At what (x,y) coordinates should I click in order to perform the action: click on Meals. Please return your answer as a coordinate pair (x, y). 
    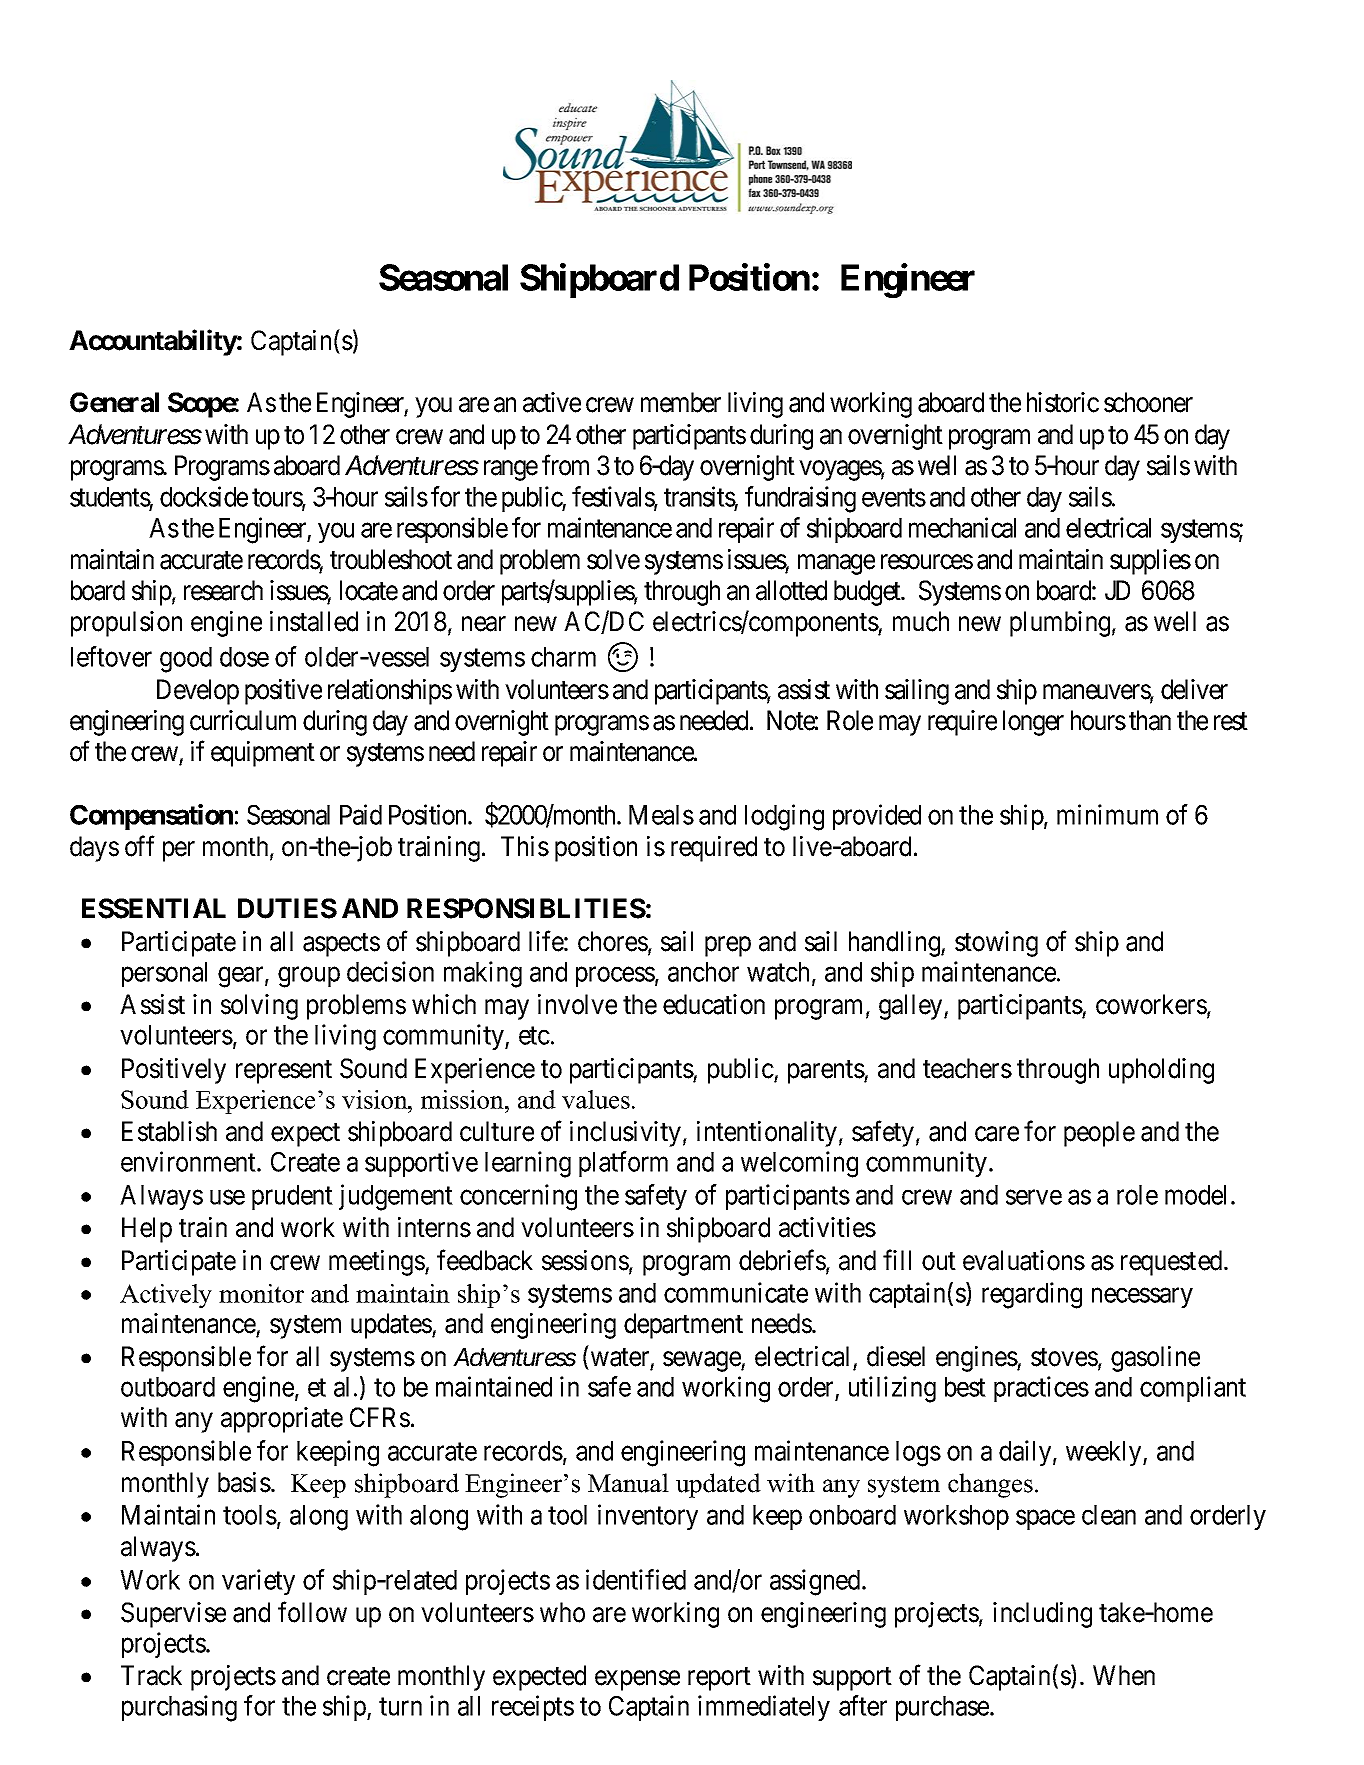
    Looking at the image, I should click on (661, 815).
